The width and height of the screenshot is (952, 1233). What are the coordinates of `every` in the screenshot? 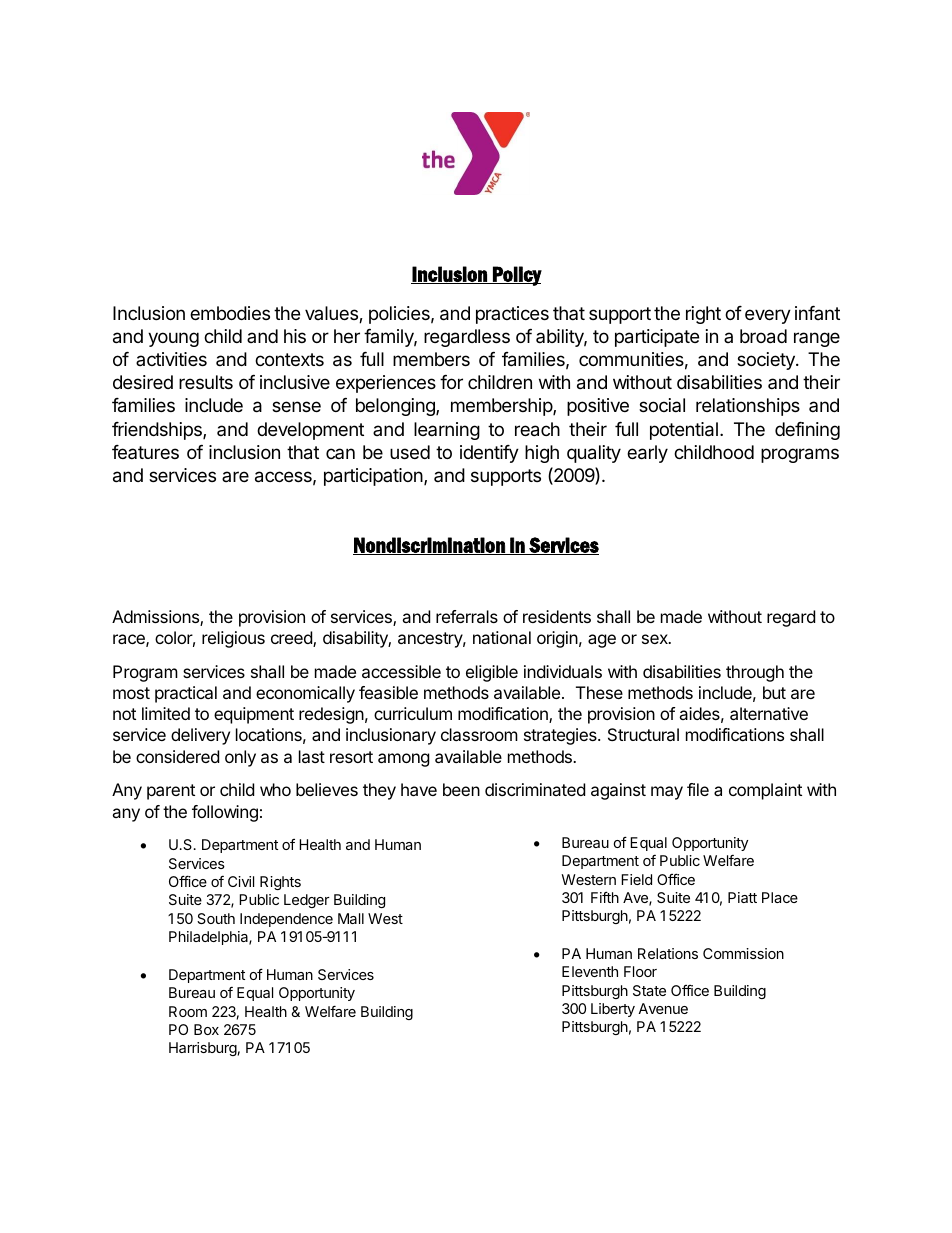 It's located at (768, 316).
